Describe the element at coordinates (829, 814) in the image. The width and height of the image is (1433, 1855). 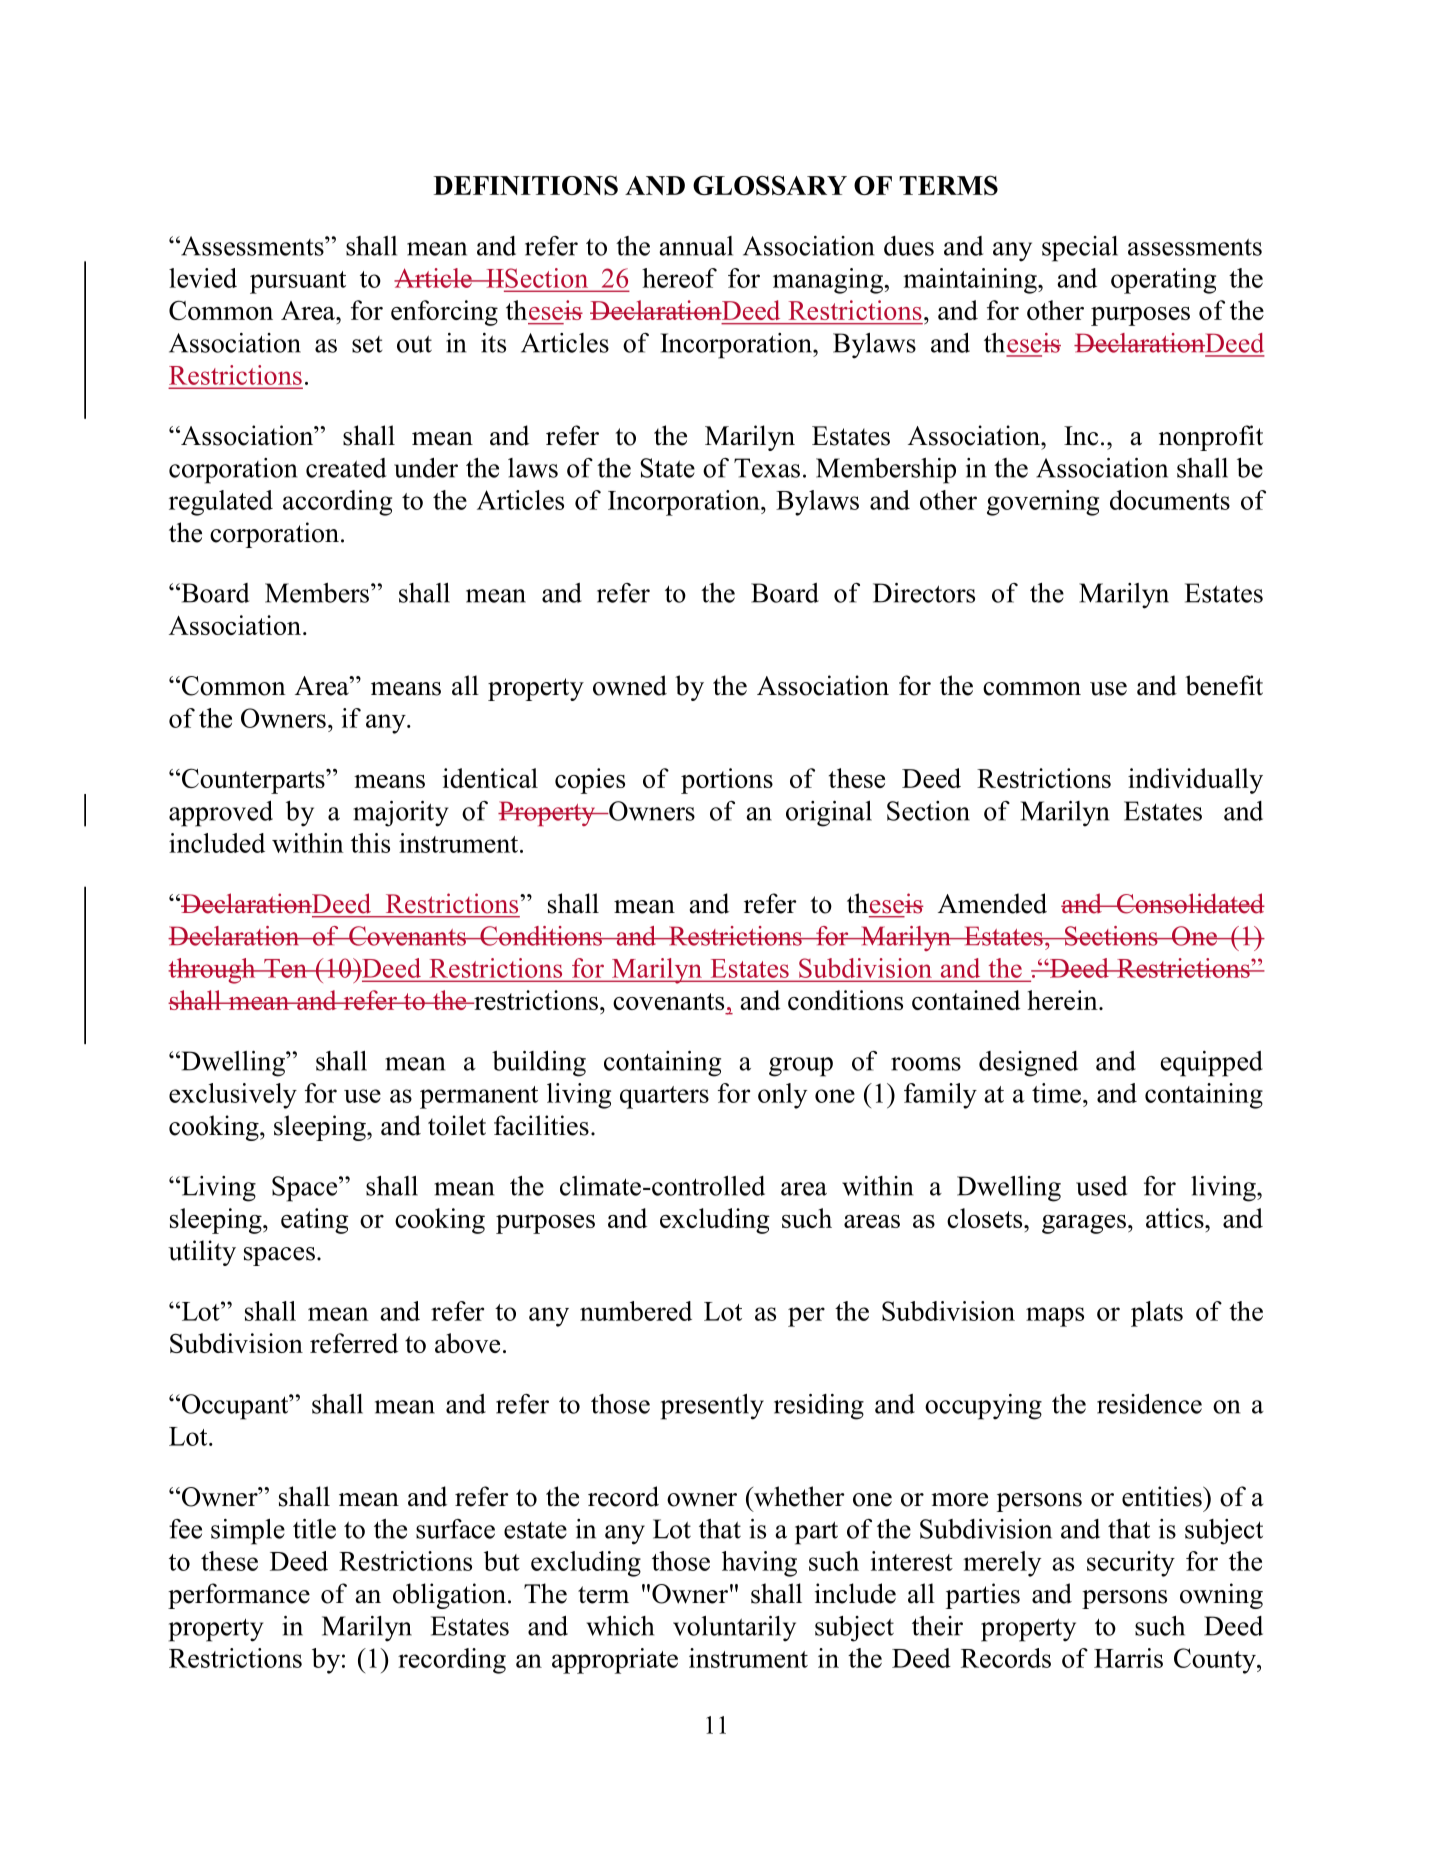
I see `original` at that location.
